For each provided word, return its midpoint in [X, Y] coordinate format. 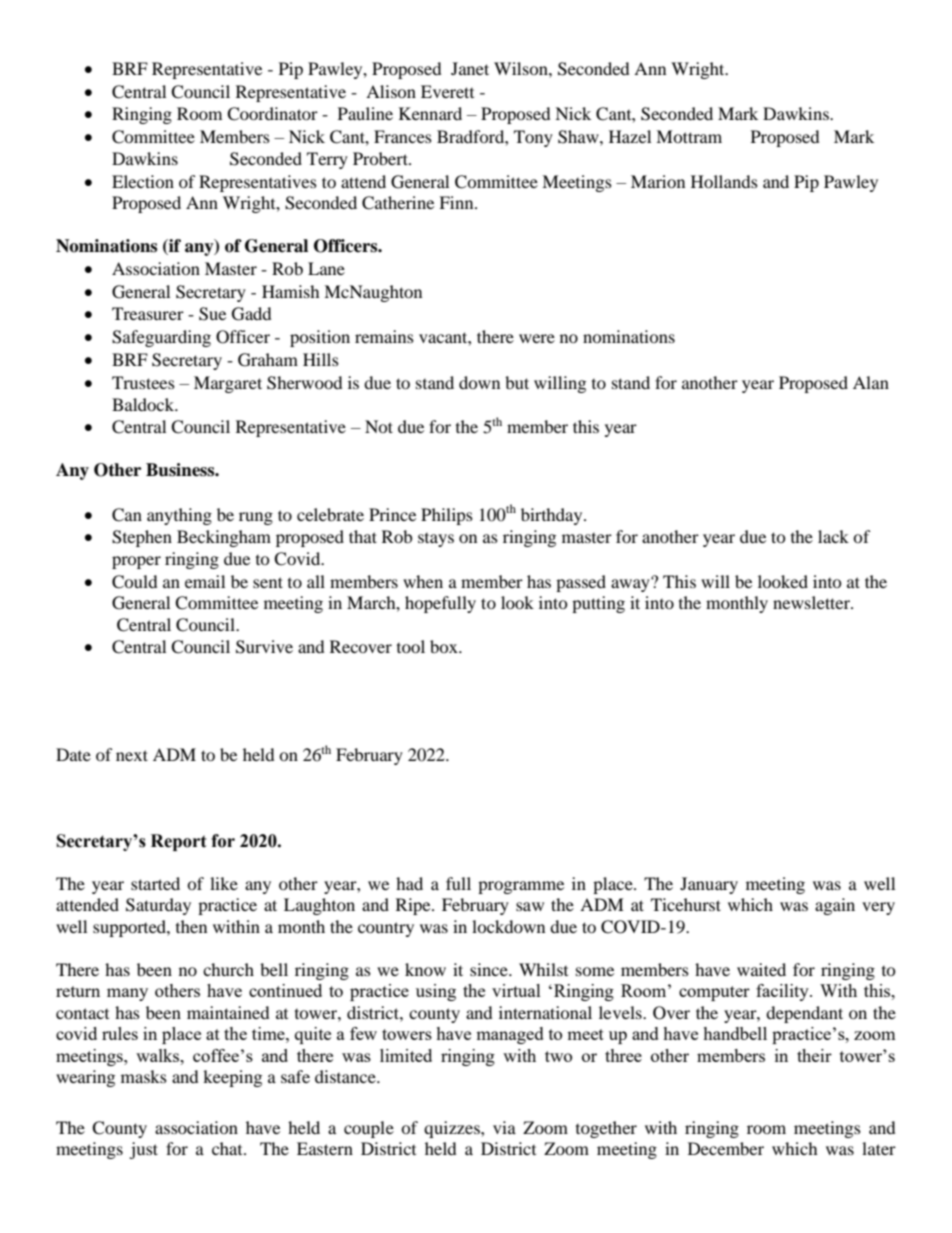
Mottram [689, 136]
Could [135, 582]
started [155, 883]
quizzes [453, 1129]
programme [521, 887]
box [445, 646]
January [709, 885]
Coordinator [272, 114]
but [517, 382]
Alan [871, 382]
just [143, 1150]
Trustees [143, 382]
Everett [447, 91]
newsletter [812, 602]
